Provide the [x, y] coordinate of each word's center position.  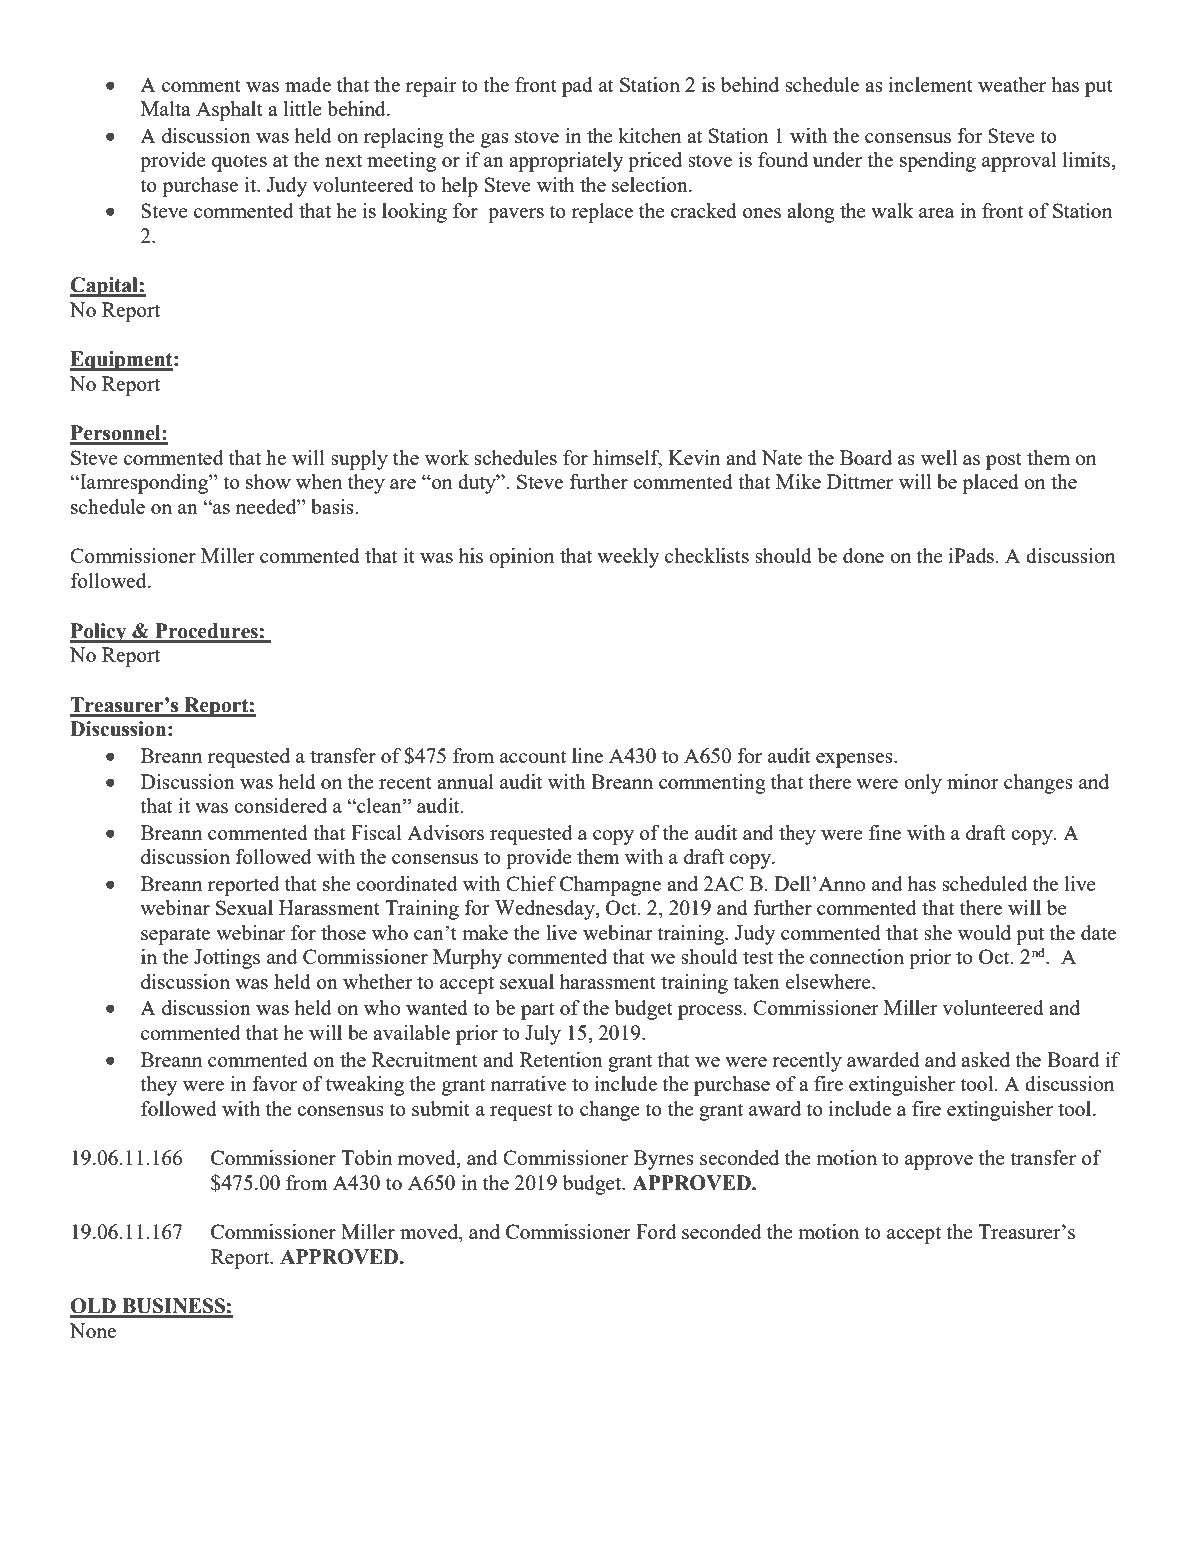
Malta [166, 108]
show [268, 481]
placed [990, 484]
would [984, 932]
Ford [656, 1231]
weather [1012, 84]
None [93, 1330]
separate [175, 936]
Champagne [610, 886]
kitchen [649, 135]
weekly [628, 558]
